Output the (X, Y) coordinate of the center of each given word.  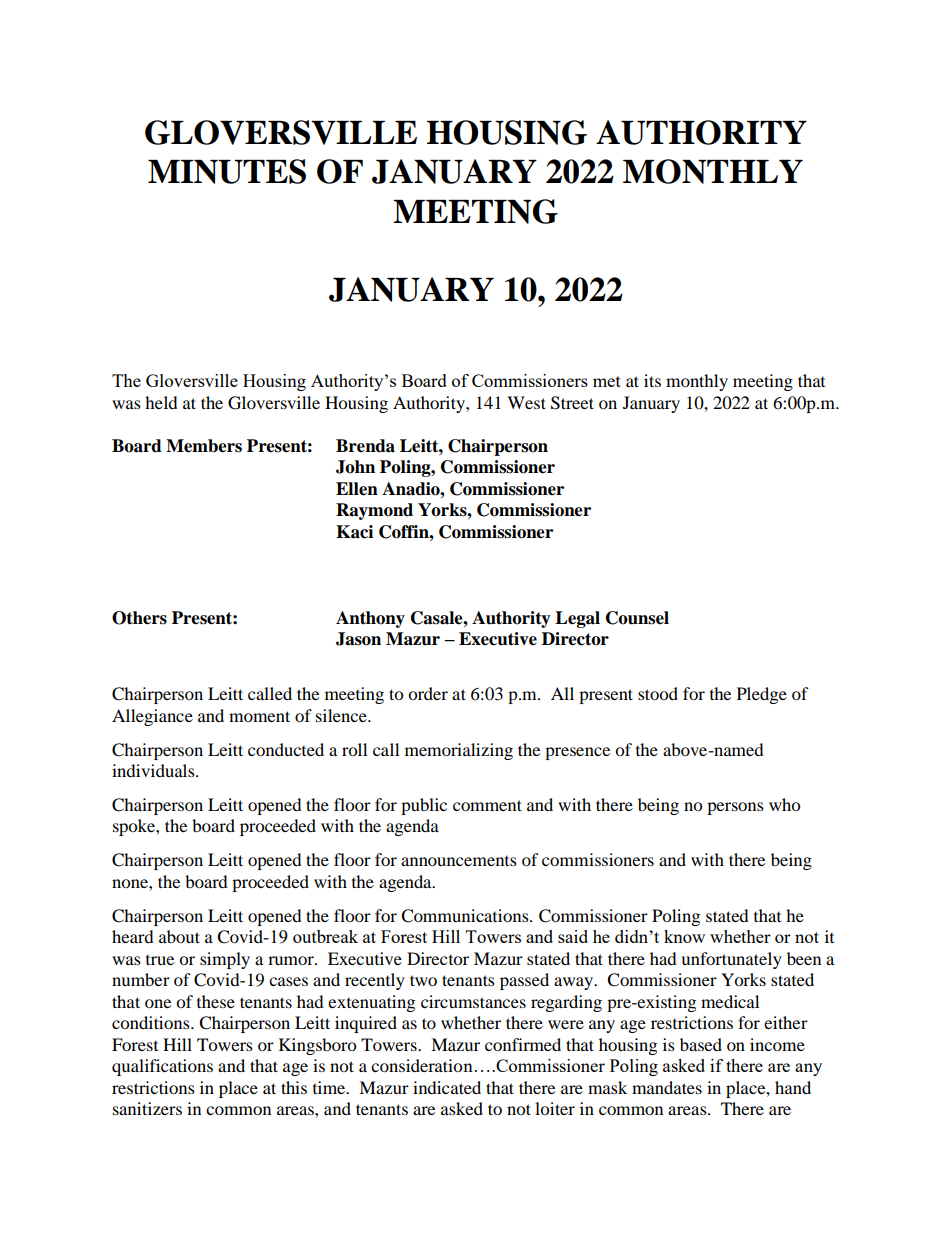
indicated (447, 1087)
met (607, 381)
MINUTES (227, 171)
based (701, 1044)
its (652, 380)
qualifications (162, 1067)
